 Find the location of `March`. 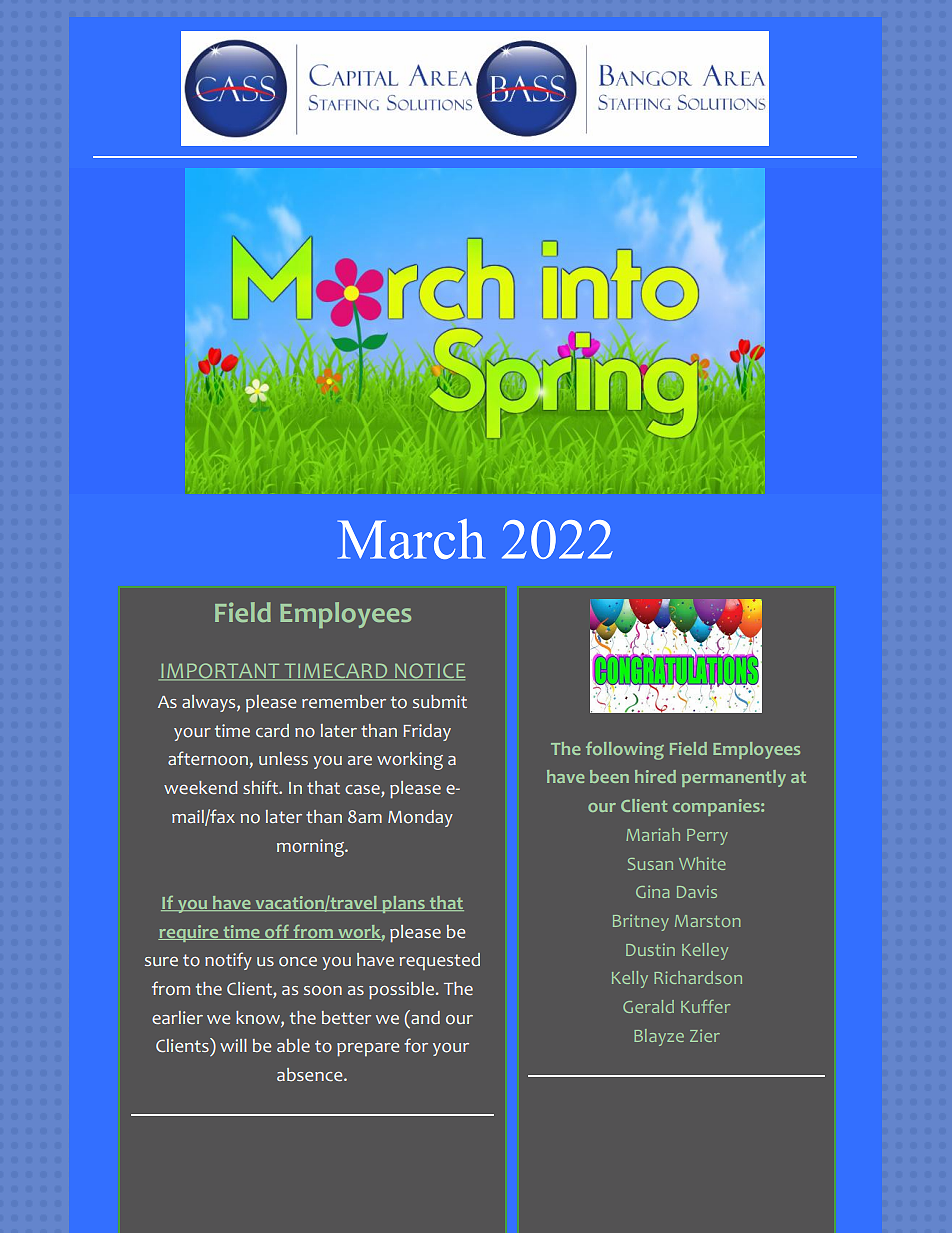

March is located at coordinates (411, 539).
